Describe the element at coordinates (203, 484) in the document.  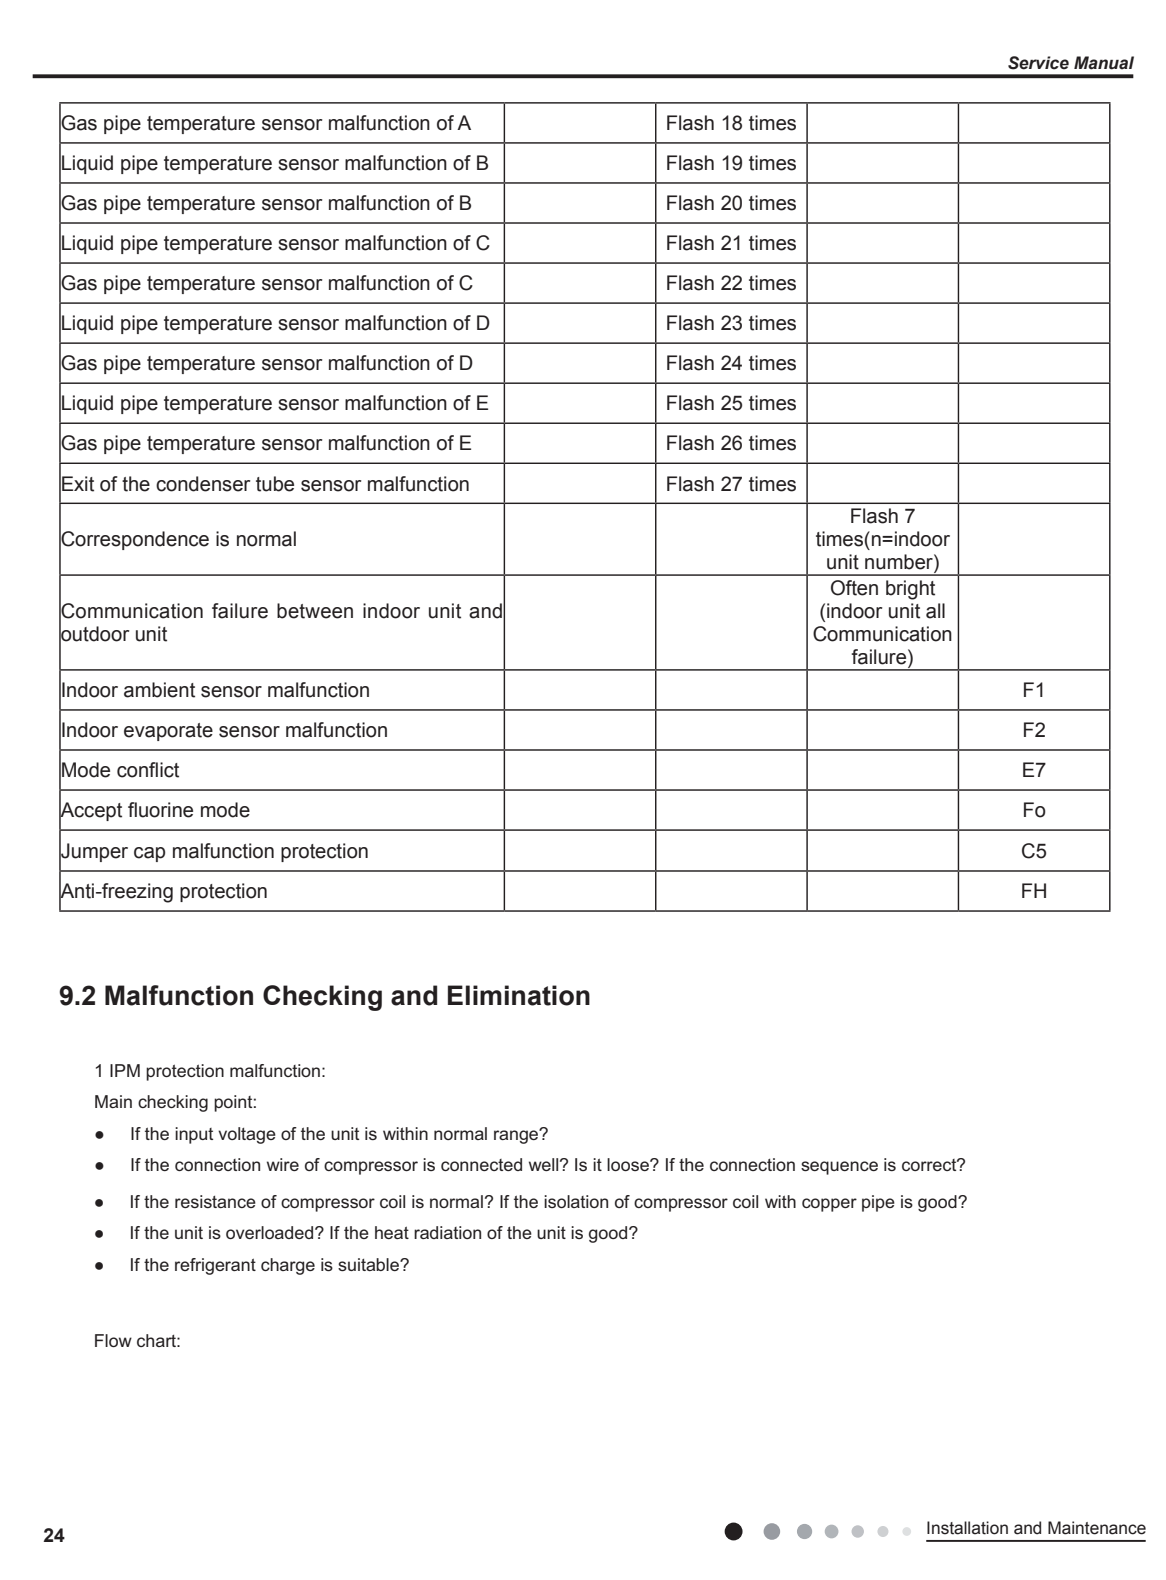
I see `condenser` at that location.
